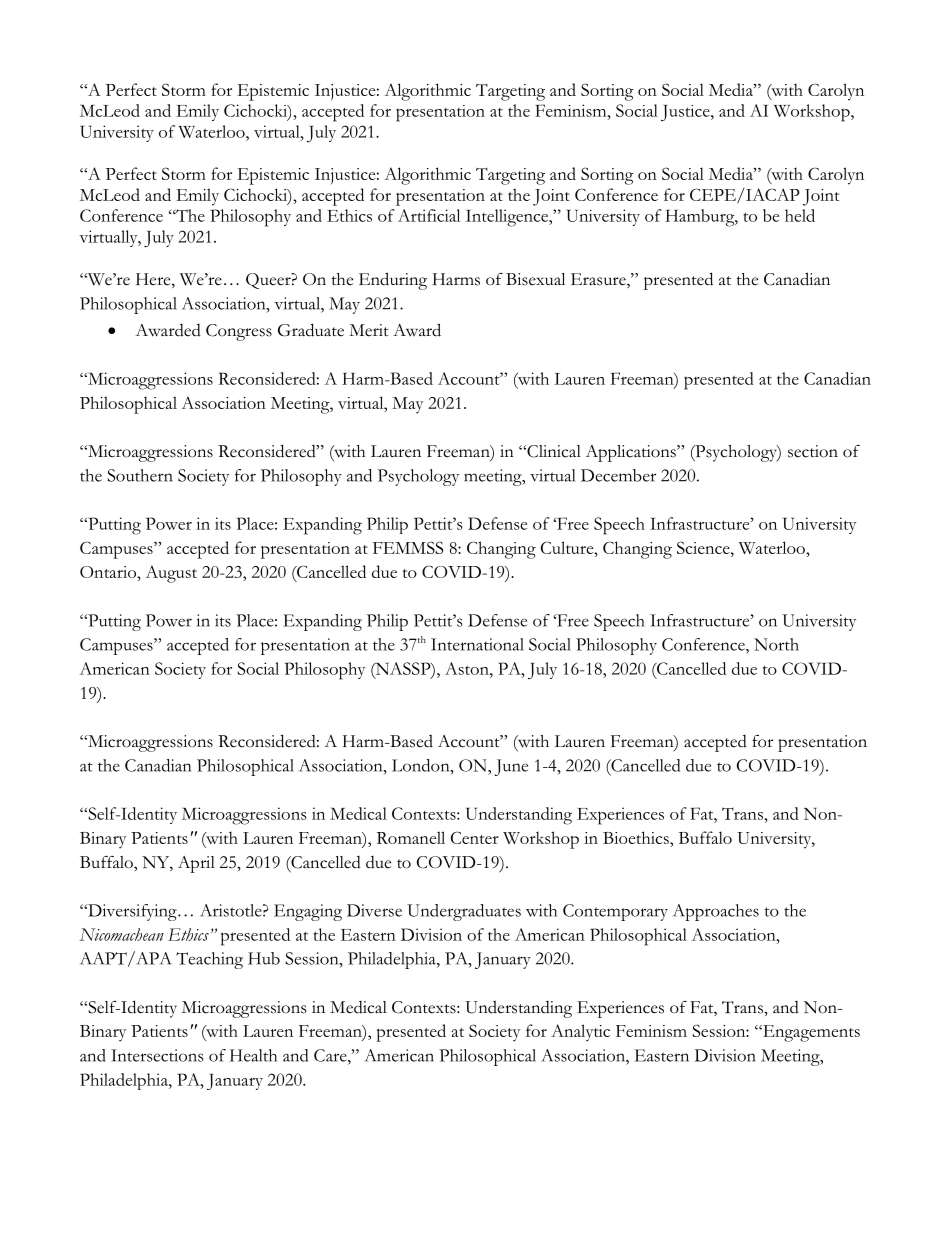 The image size is (952, 1233). What do you see at coordinates (632, 453) in the page?
I see `Applications` at bounding box center [632, 453].
